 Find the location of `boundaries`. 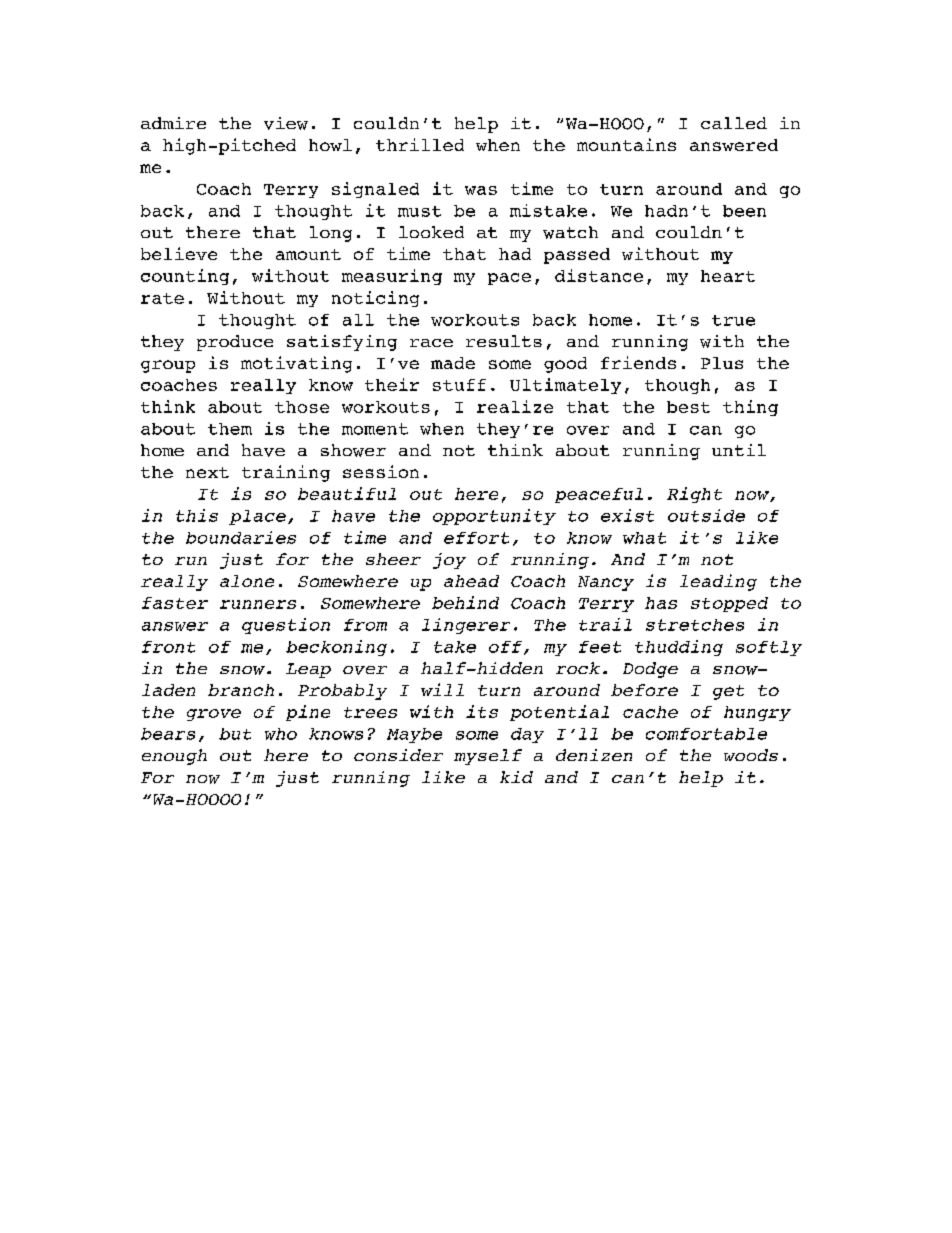

boundaries is located at coordinates (241, 537).
